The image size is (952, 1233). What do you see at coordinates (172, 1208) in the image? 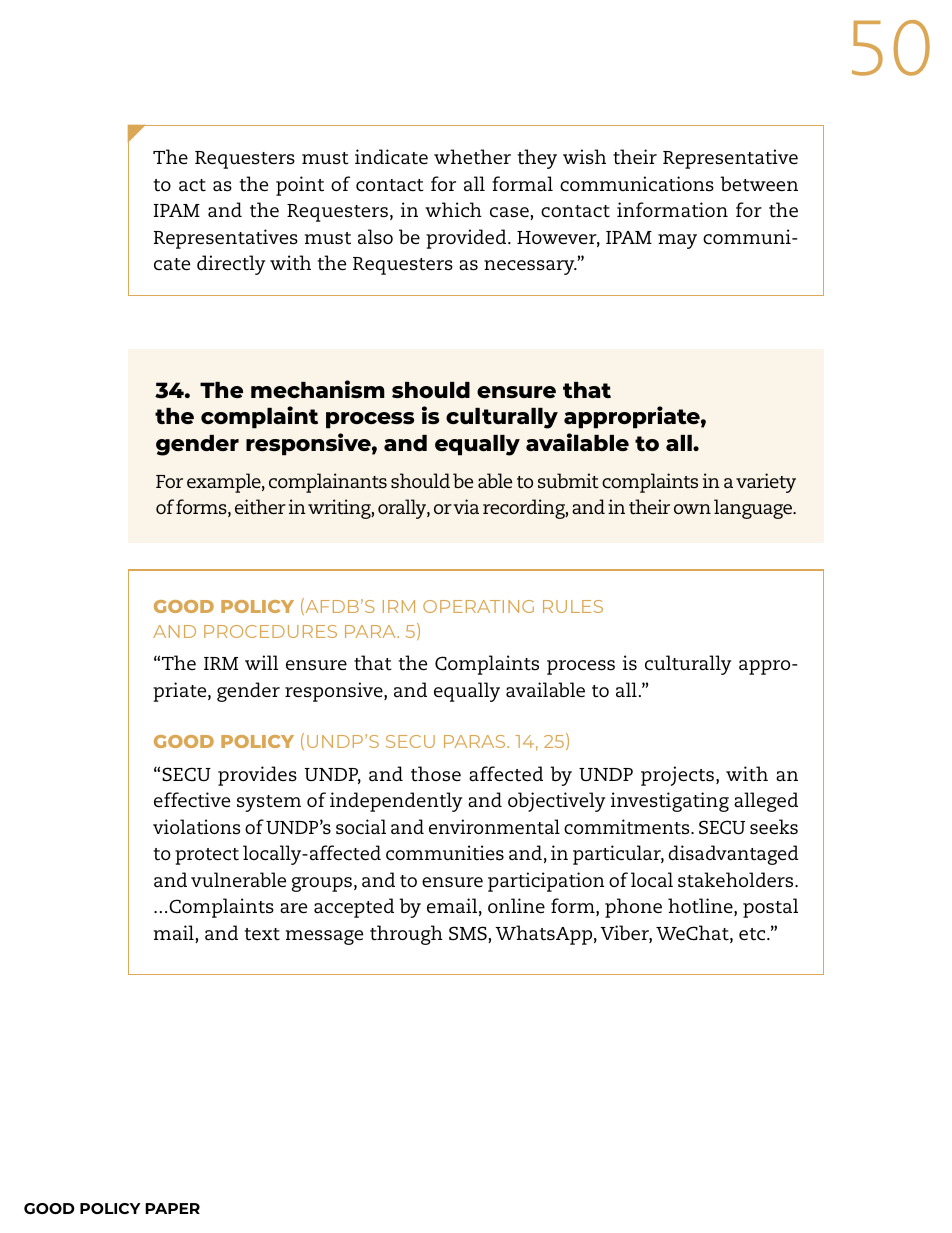
I see `PAPER` at bounding box center [172, 1208].
